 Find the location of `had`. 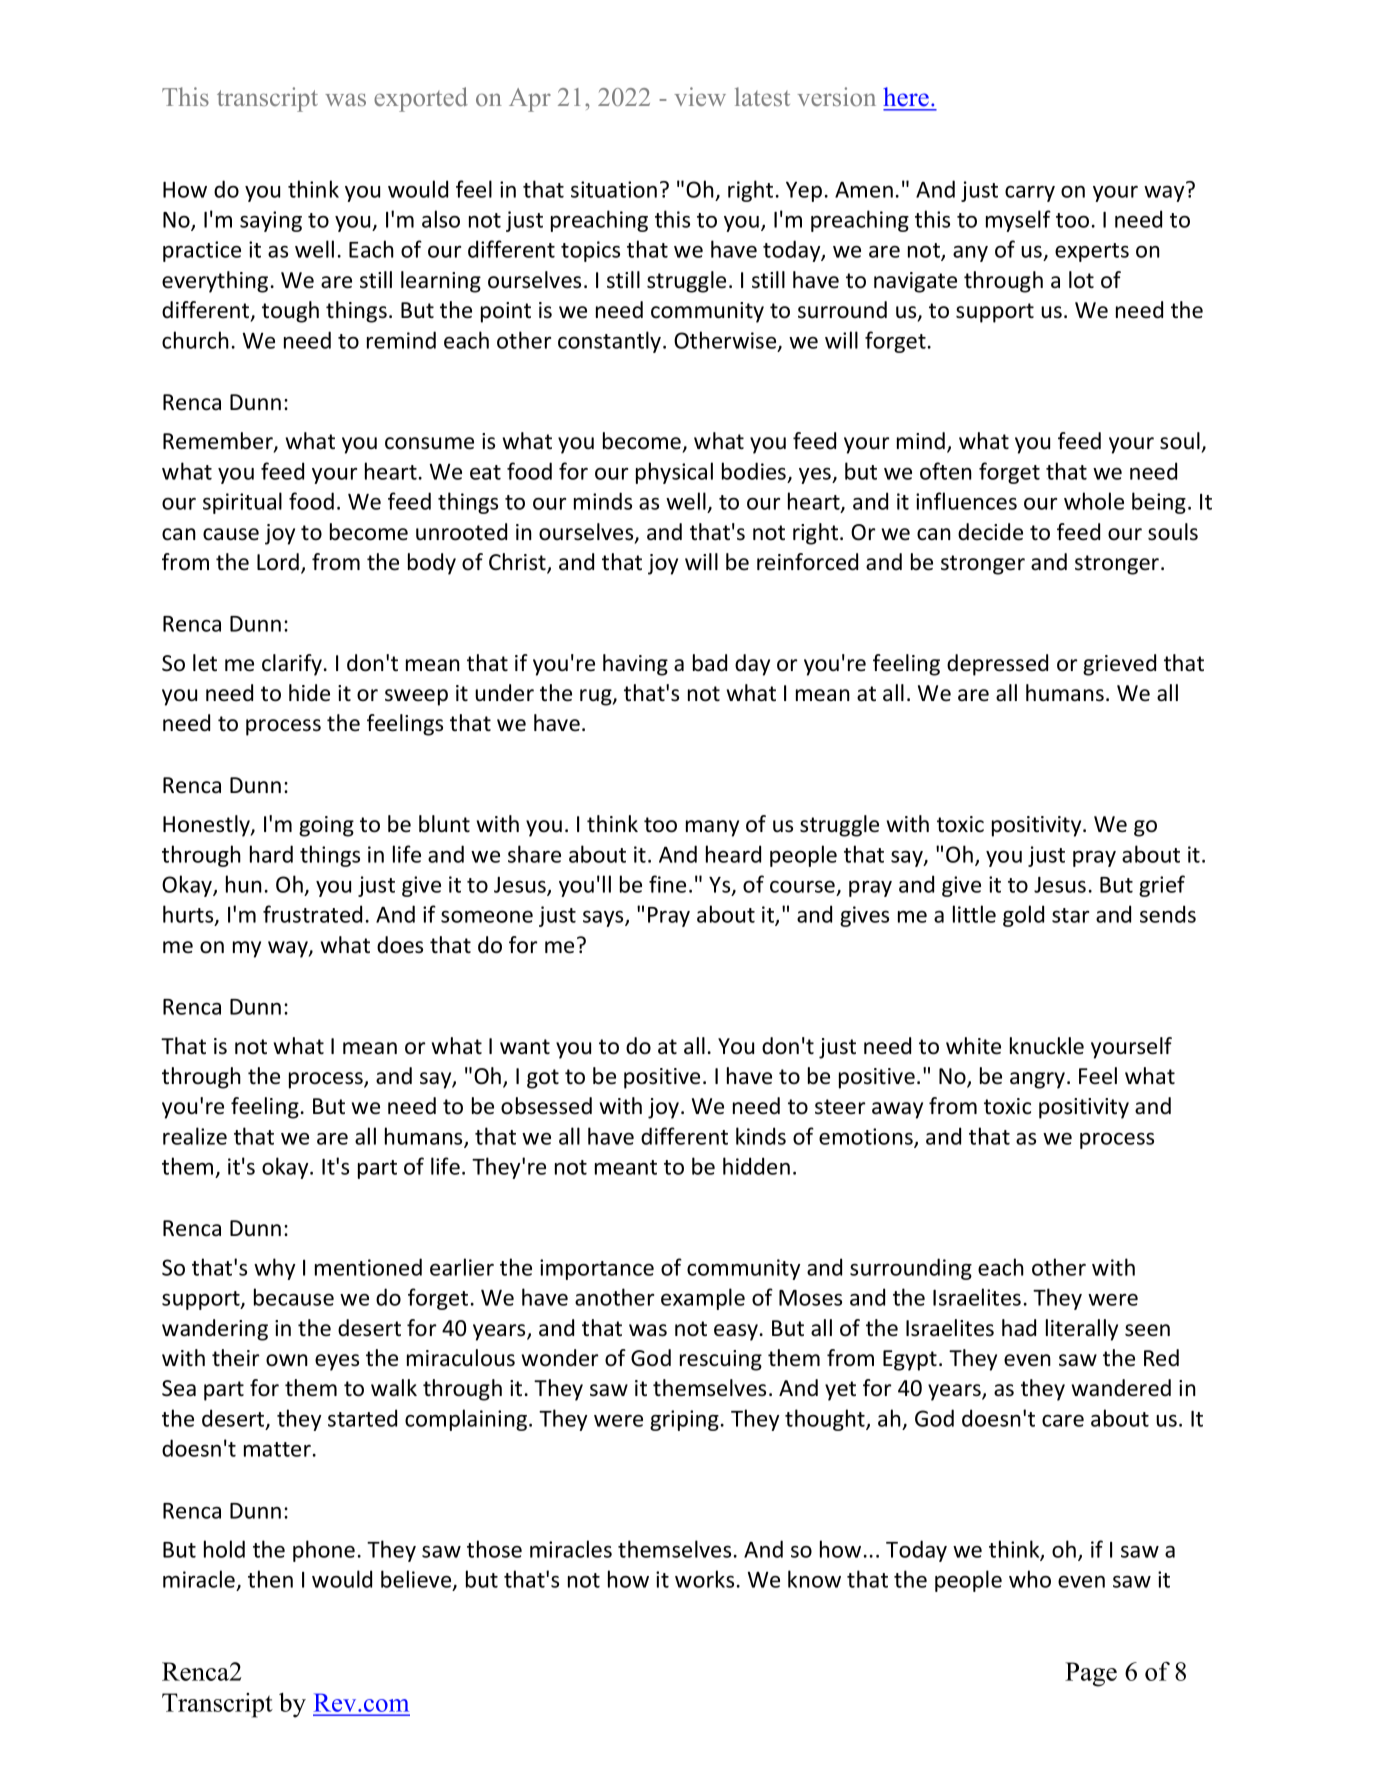

had is located at coordinates (1019, 1328).
